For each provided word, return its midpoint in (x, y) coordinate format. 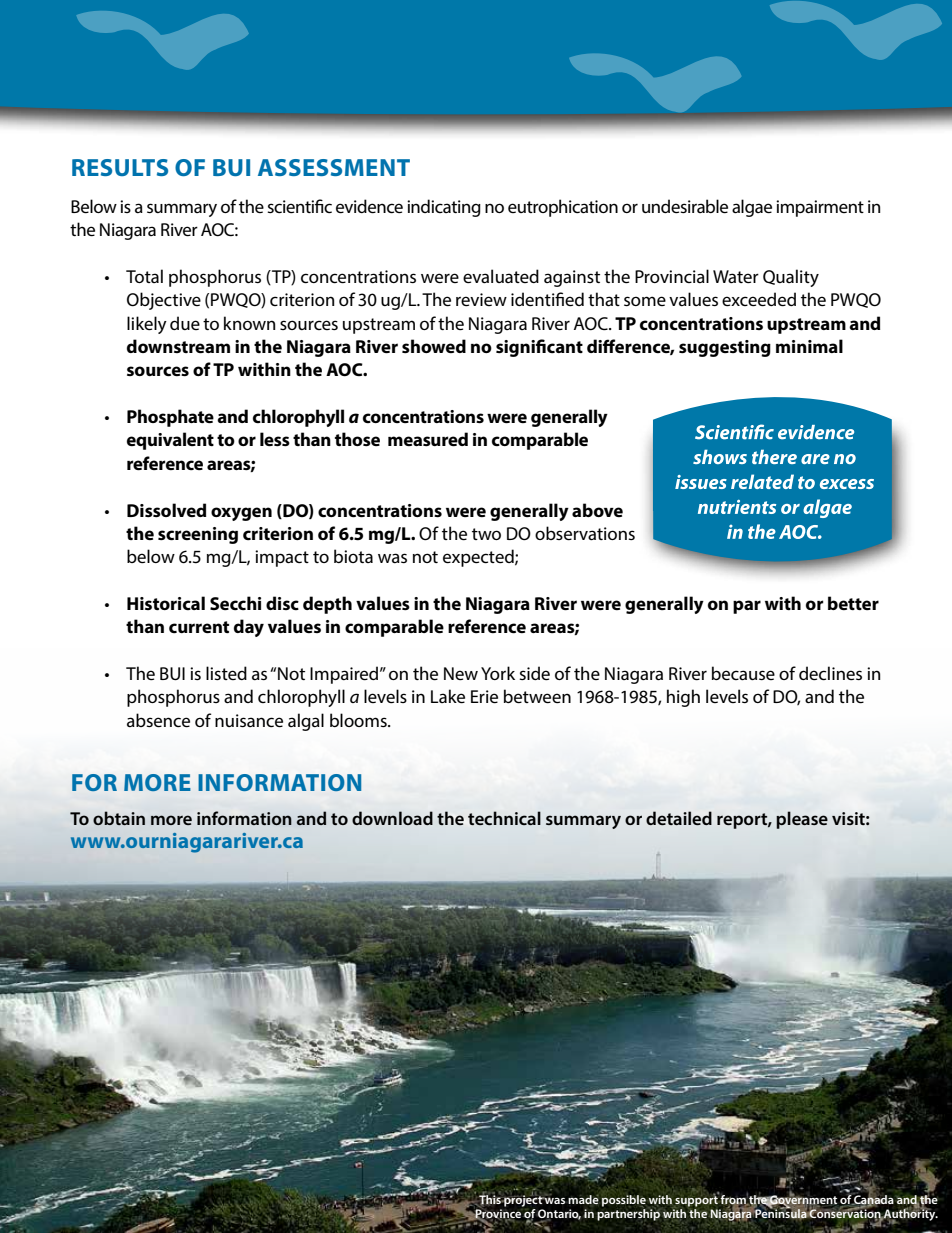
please (802, 820)
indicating (444, 208)
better (853, 603)
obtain (119, 818)
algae (752, 208)
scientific (299, 206)
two (486, 534)
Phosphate (170, 418)
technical (504, 818)
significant (539, 348)
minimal (809, 346)
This (490, 1199)
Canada (873, 1199)
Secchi (235, 603)
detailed (679, 818)
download (392, 818)
